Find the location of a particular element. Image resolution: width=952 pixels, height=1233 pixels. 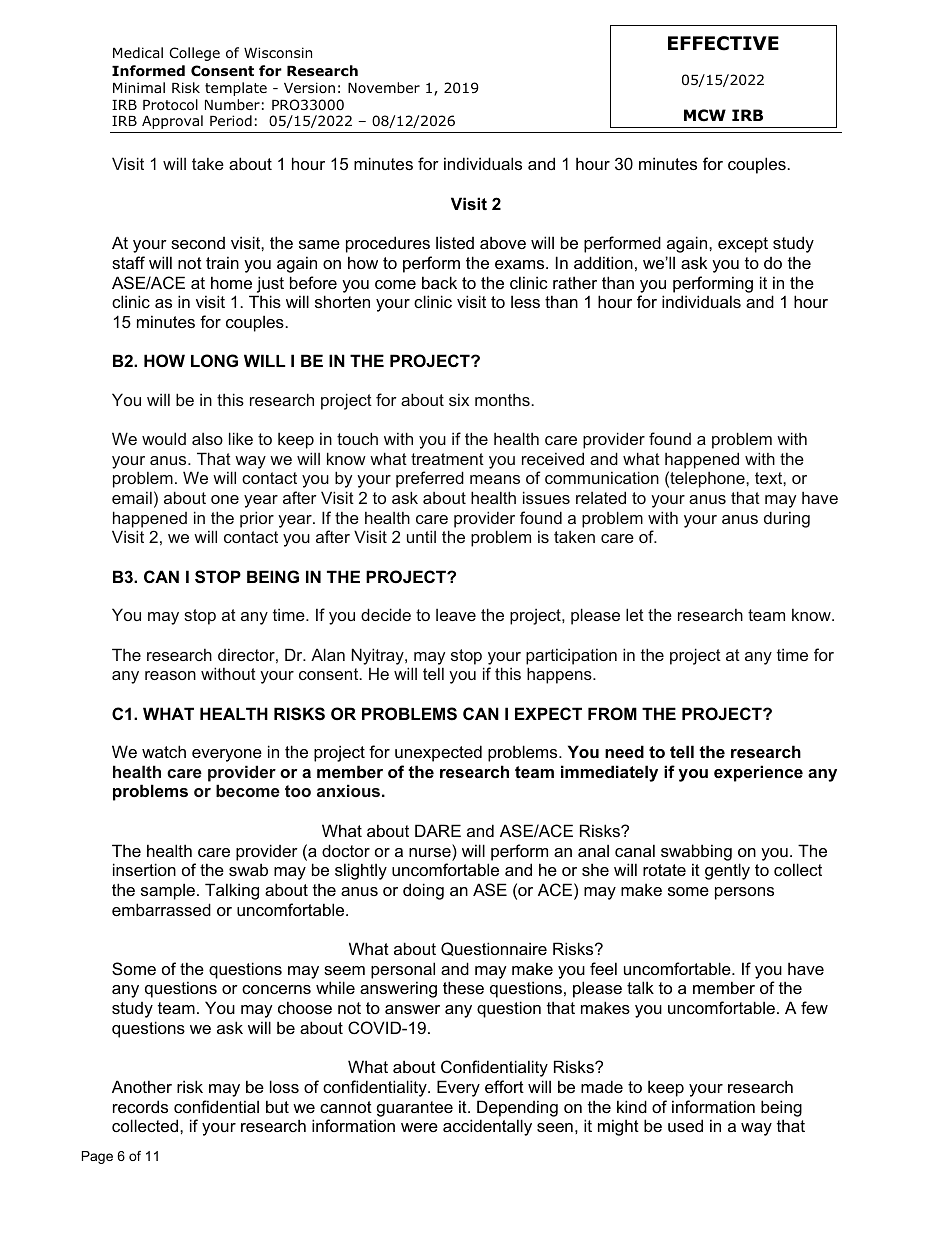

let is located at coordinates (635, 614).
